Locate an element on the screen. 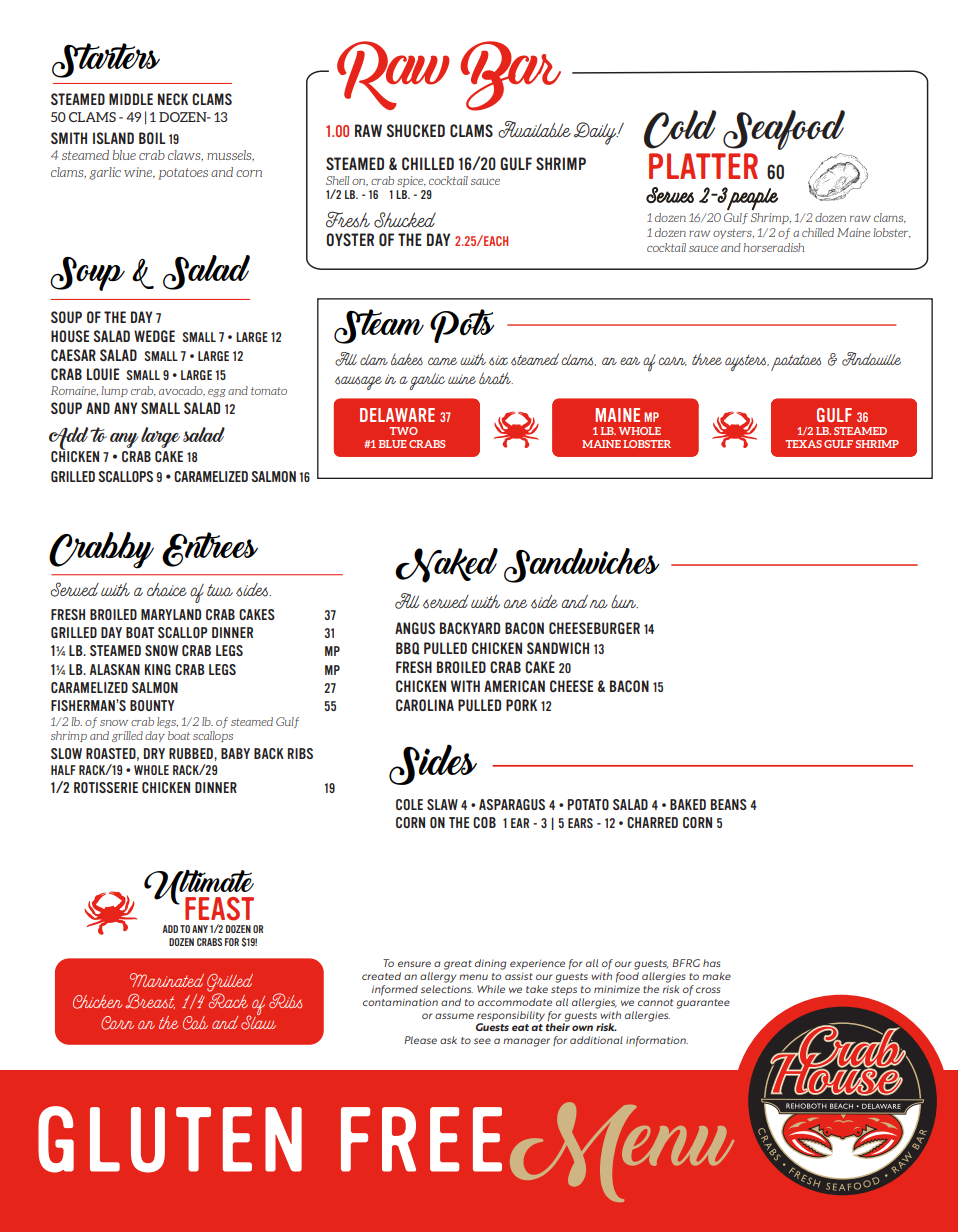  Please is located at coordinates (420, 1040).
